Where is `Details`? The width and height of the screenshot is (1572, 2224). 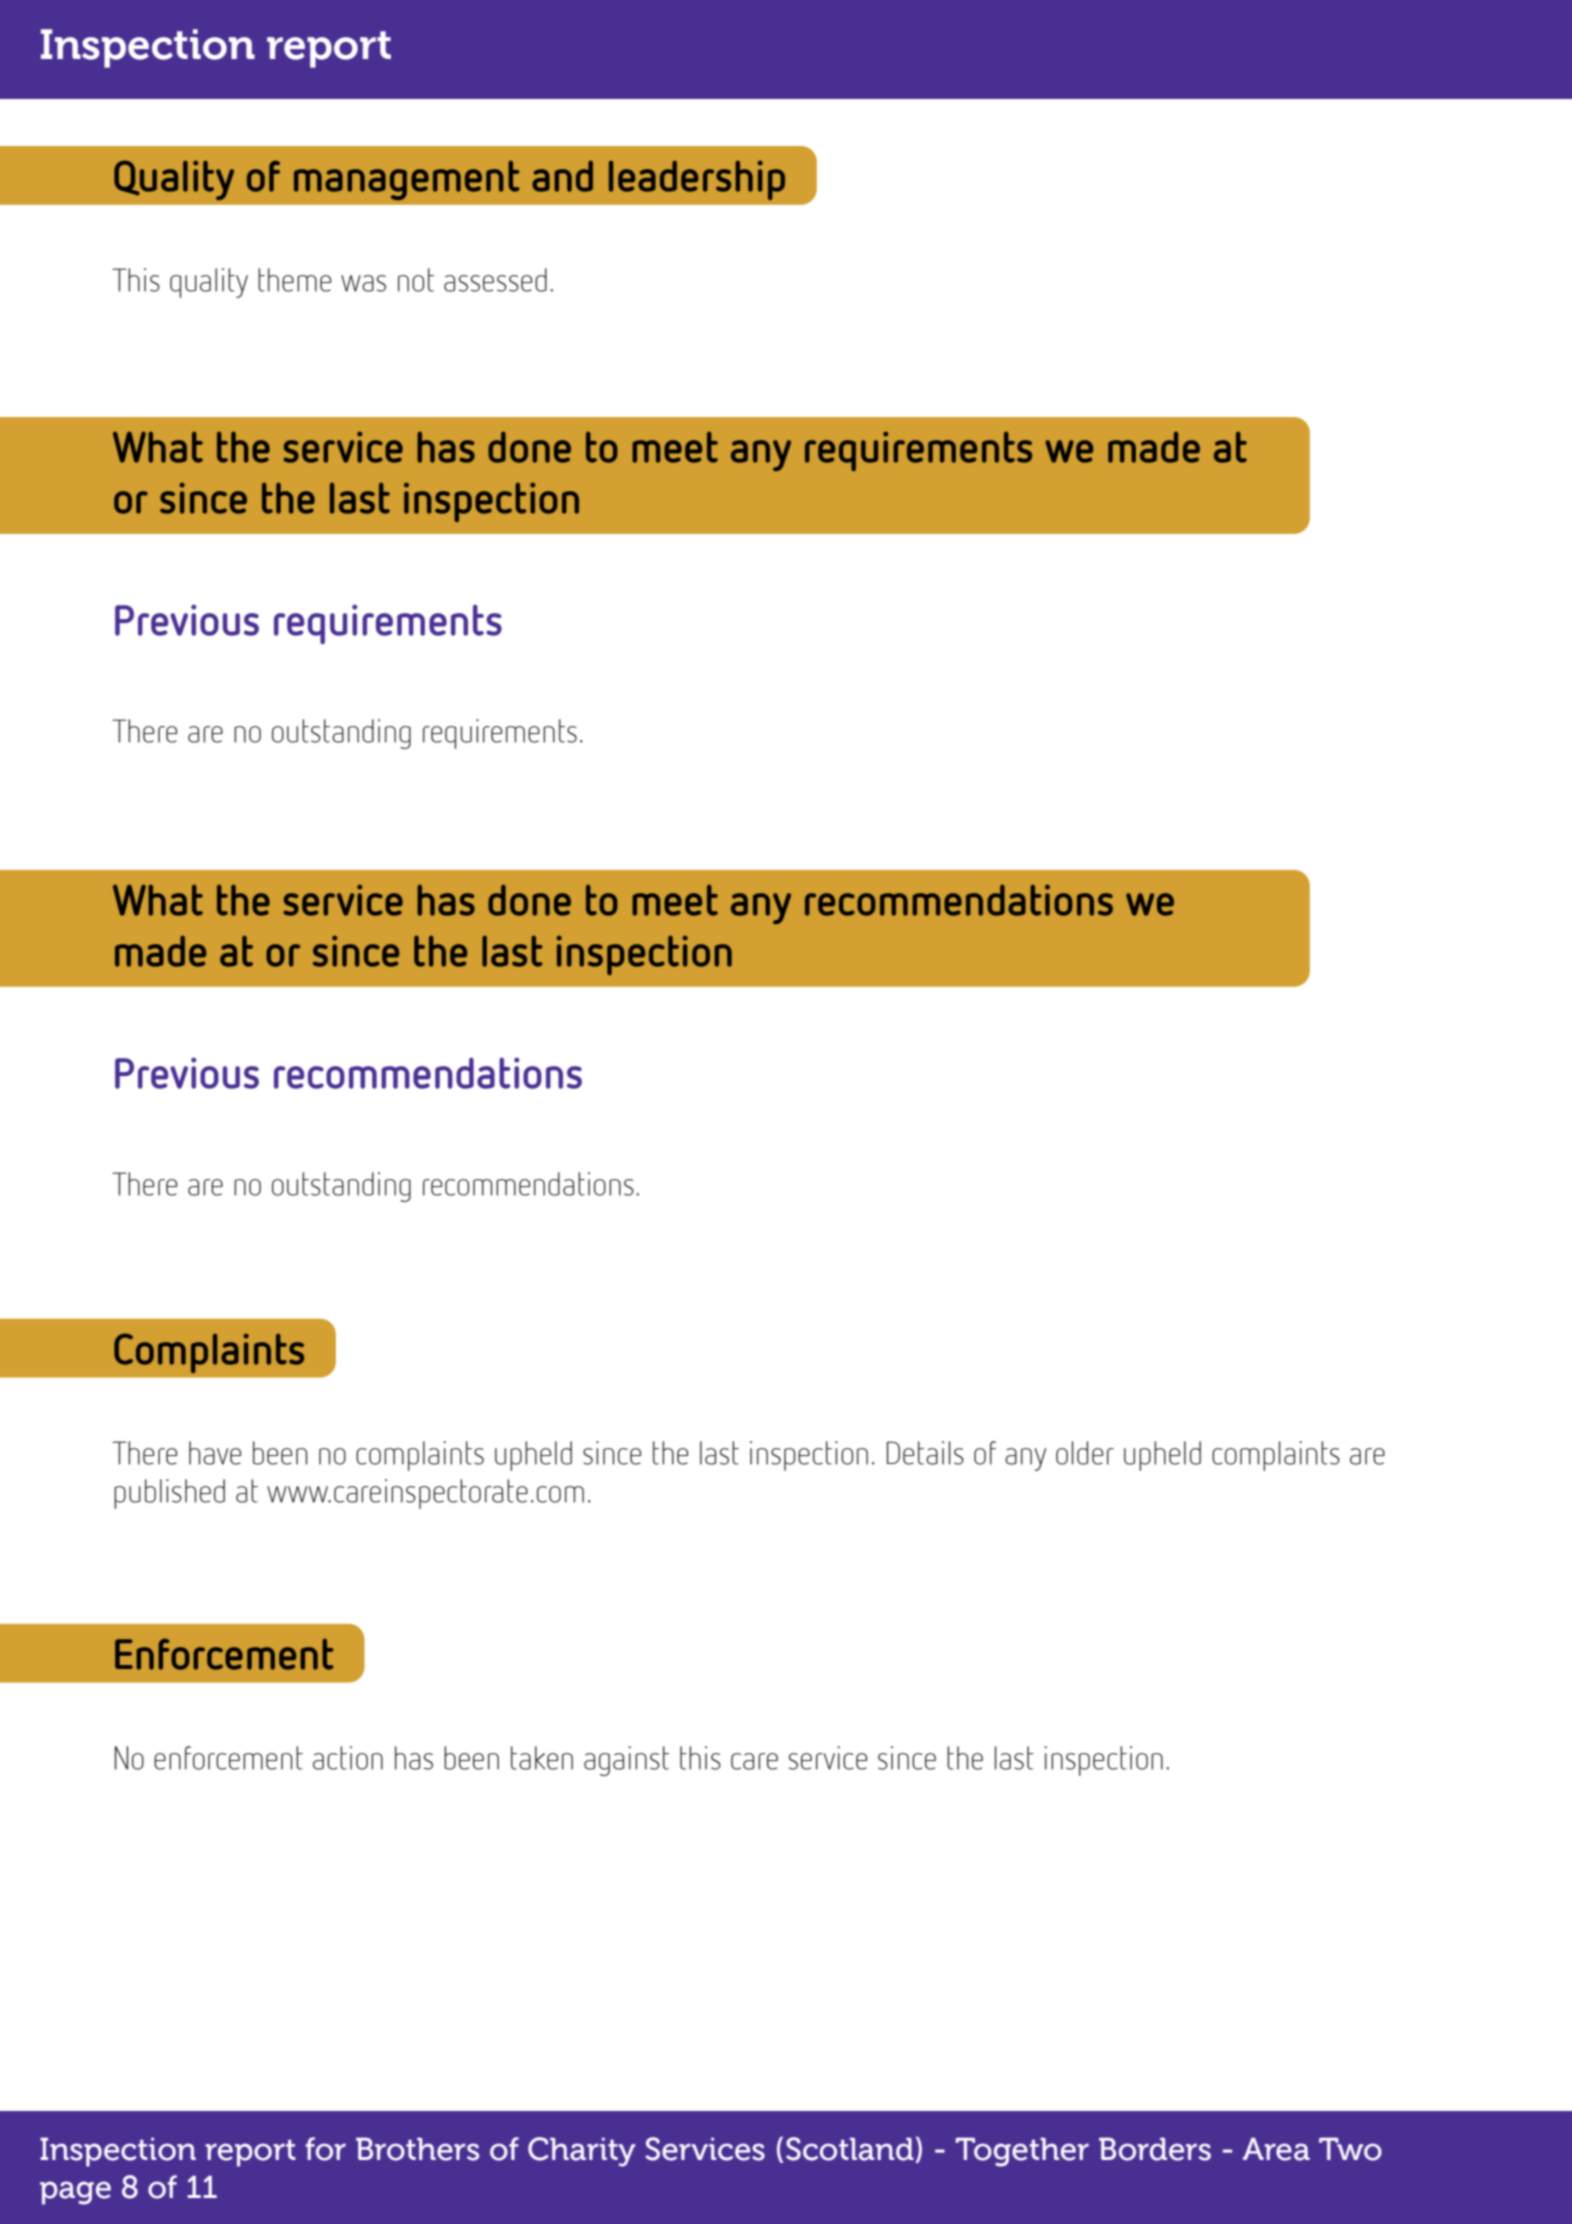 Details is located at coordinates (925, 1453).
